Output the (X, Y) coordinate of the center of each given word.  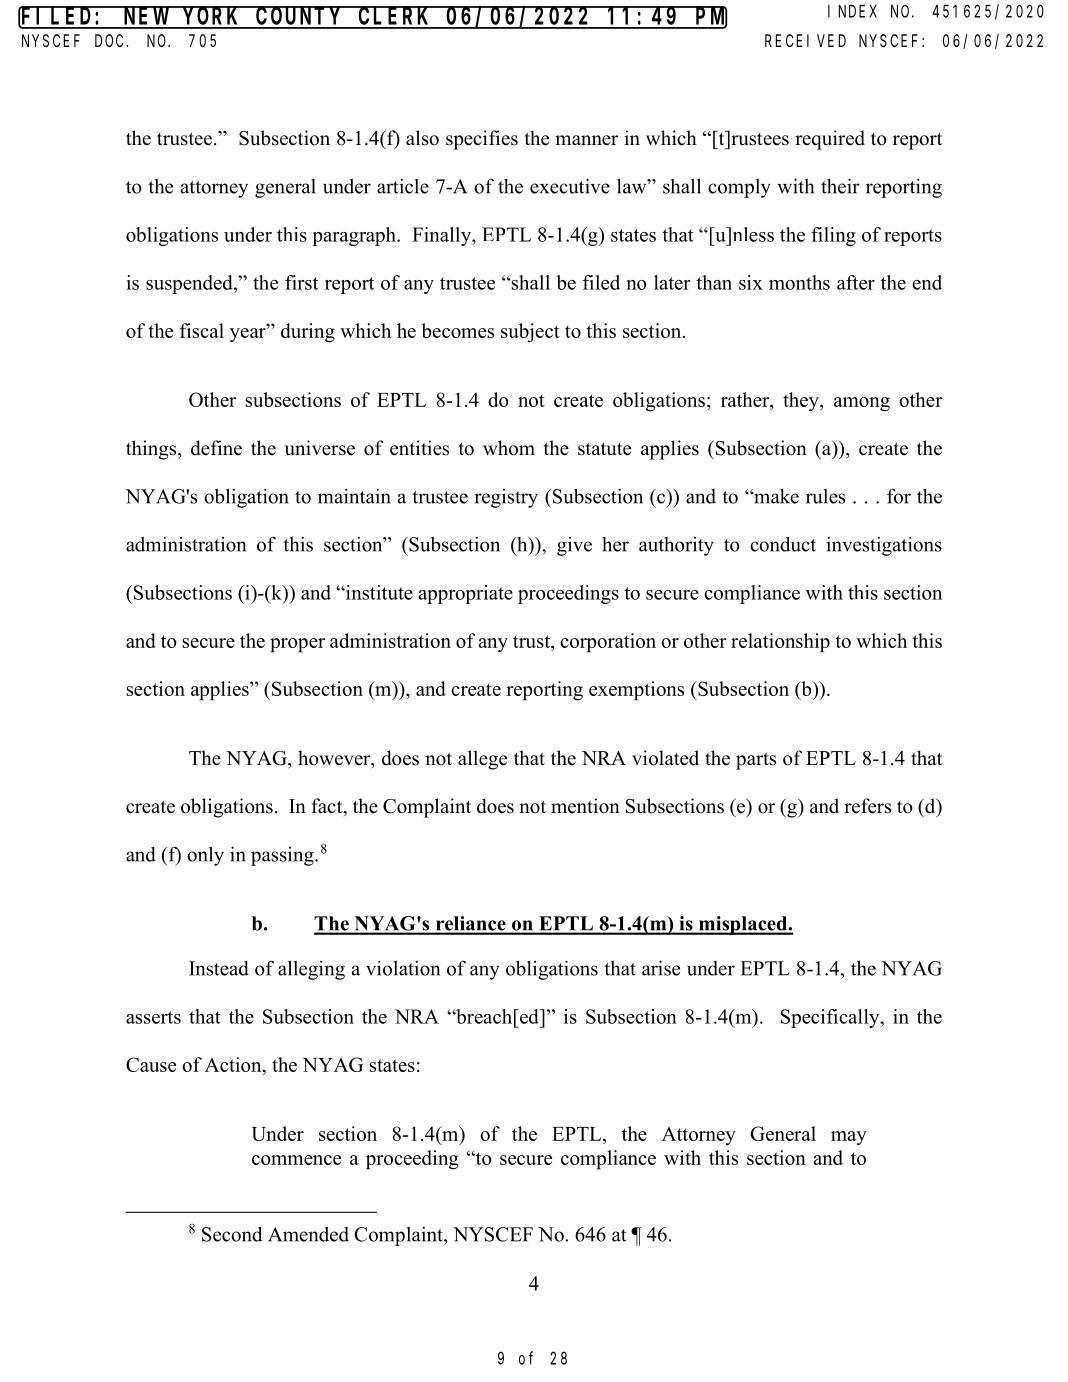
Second (232, 1234)
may (849, 1138)
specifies (482, 140)
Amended (308, 1234)
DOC (109, 41)
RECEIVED (805, 41)
